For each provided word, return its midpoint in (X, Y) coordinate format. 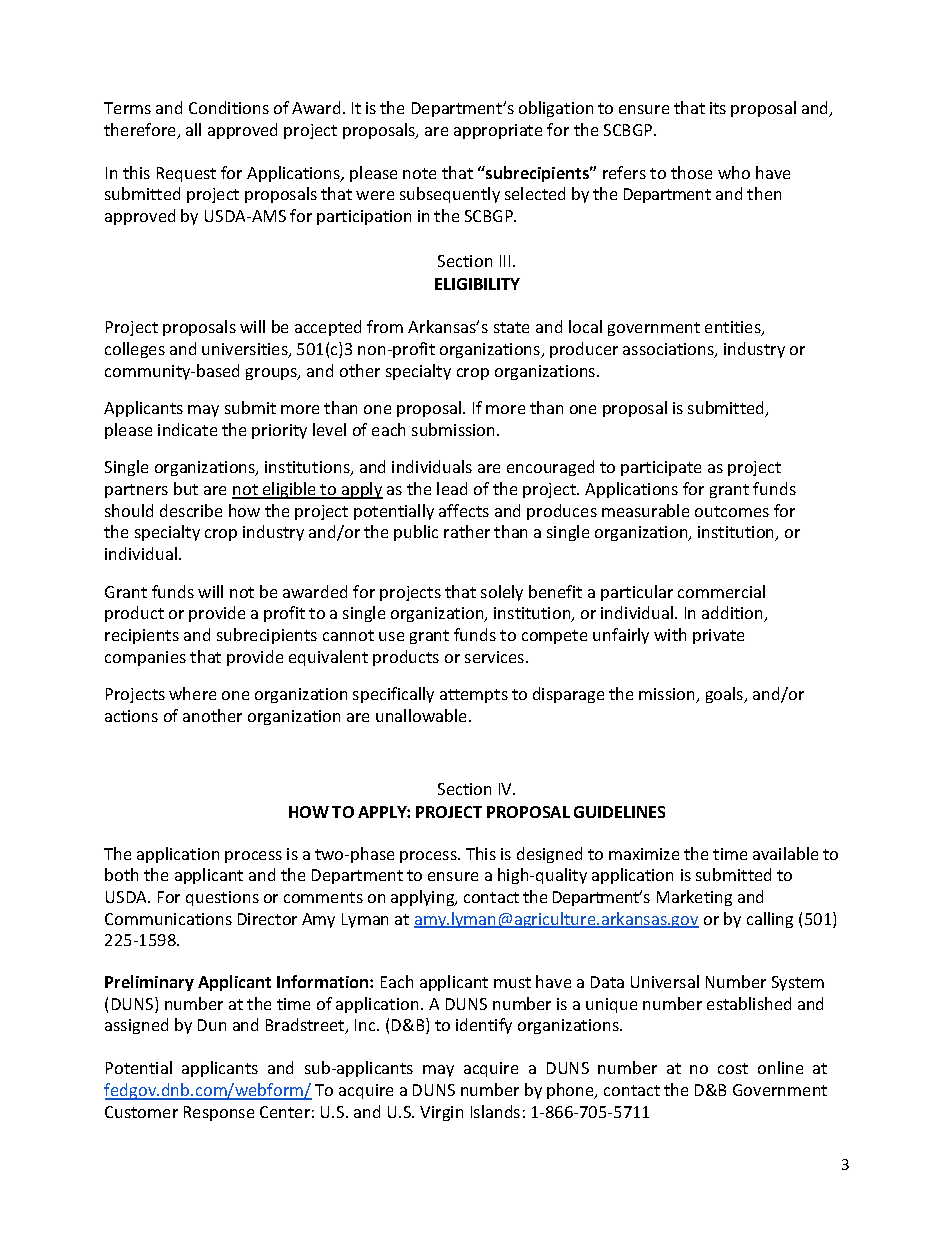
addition (734, 614)
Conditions (229, 107)
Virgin (441, 1113)
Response (219, 1113)
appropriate (498, 131)
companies (145, 658)
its (718, 108)
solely (502, 593)
